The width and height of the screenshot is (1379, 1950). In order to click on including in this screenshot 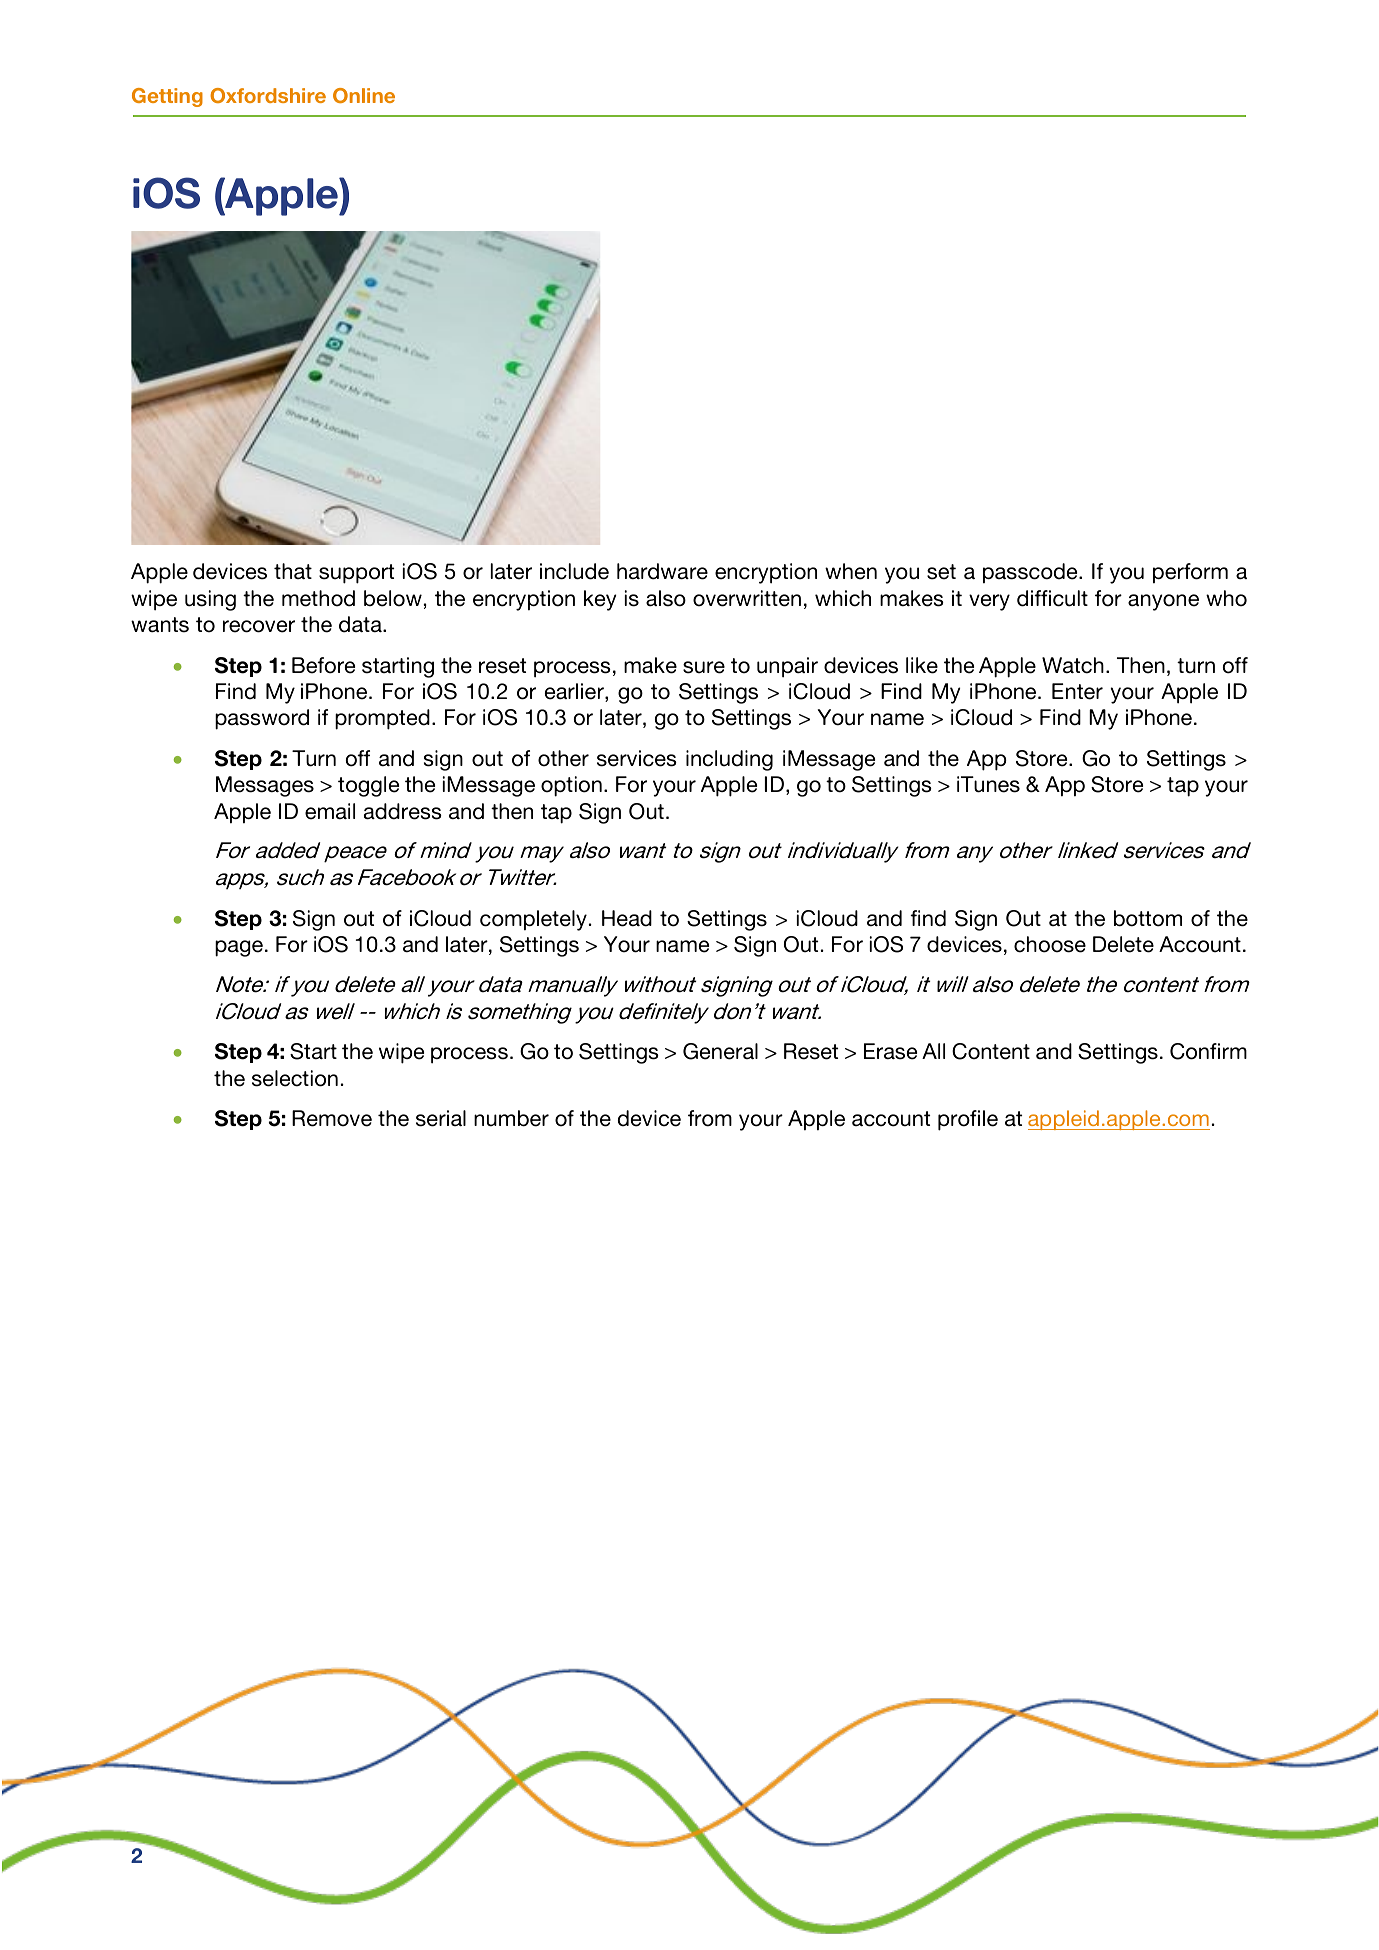, I will do `click(729, 760)`.
